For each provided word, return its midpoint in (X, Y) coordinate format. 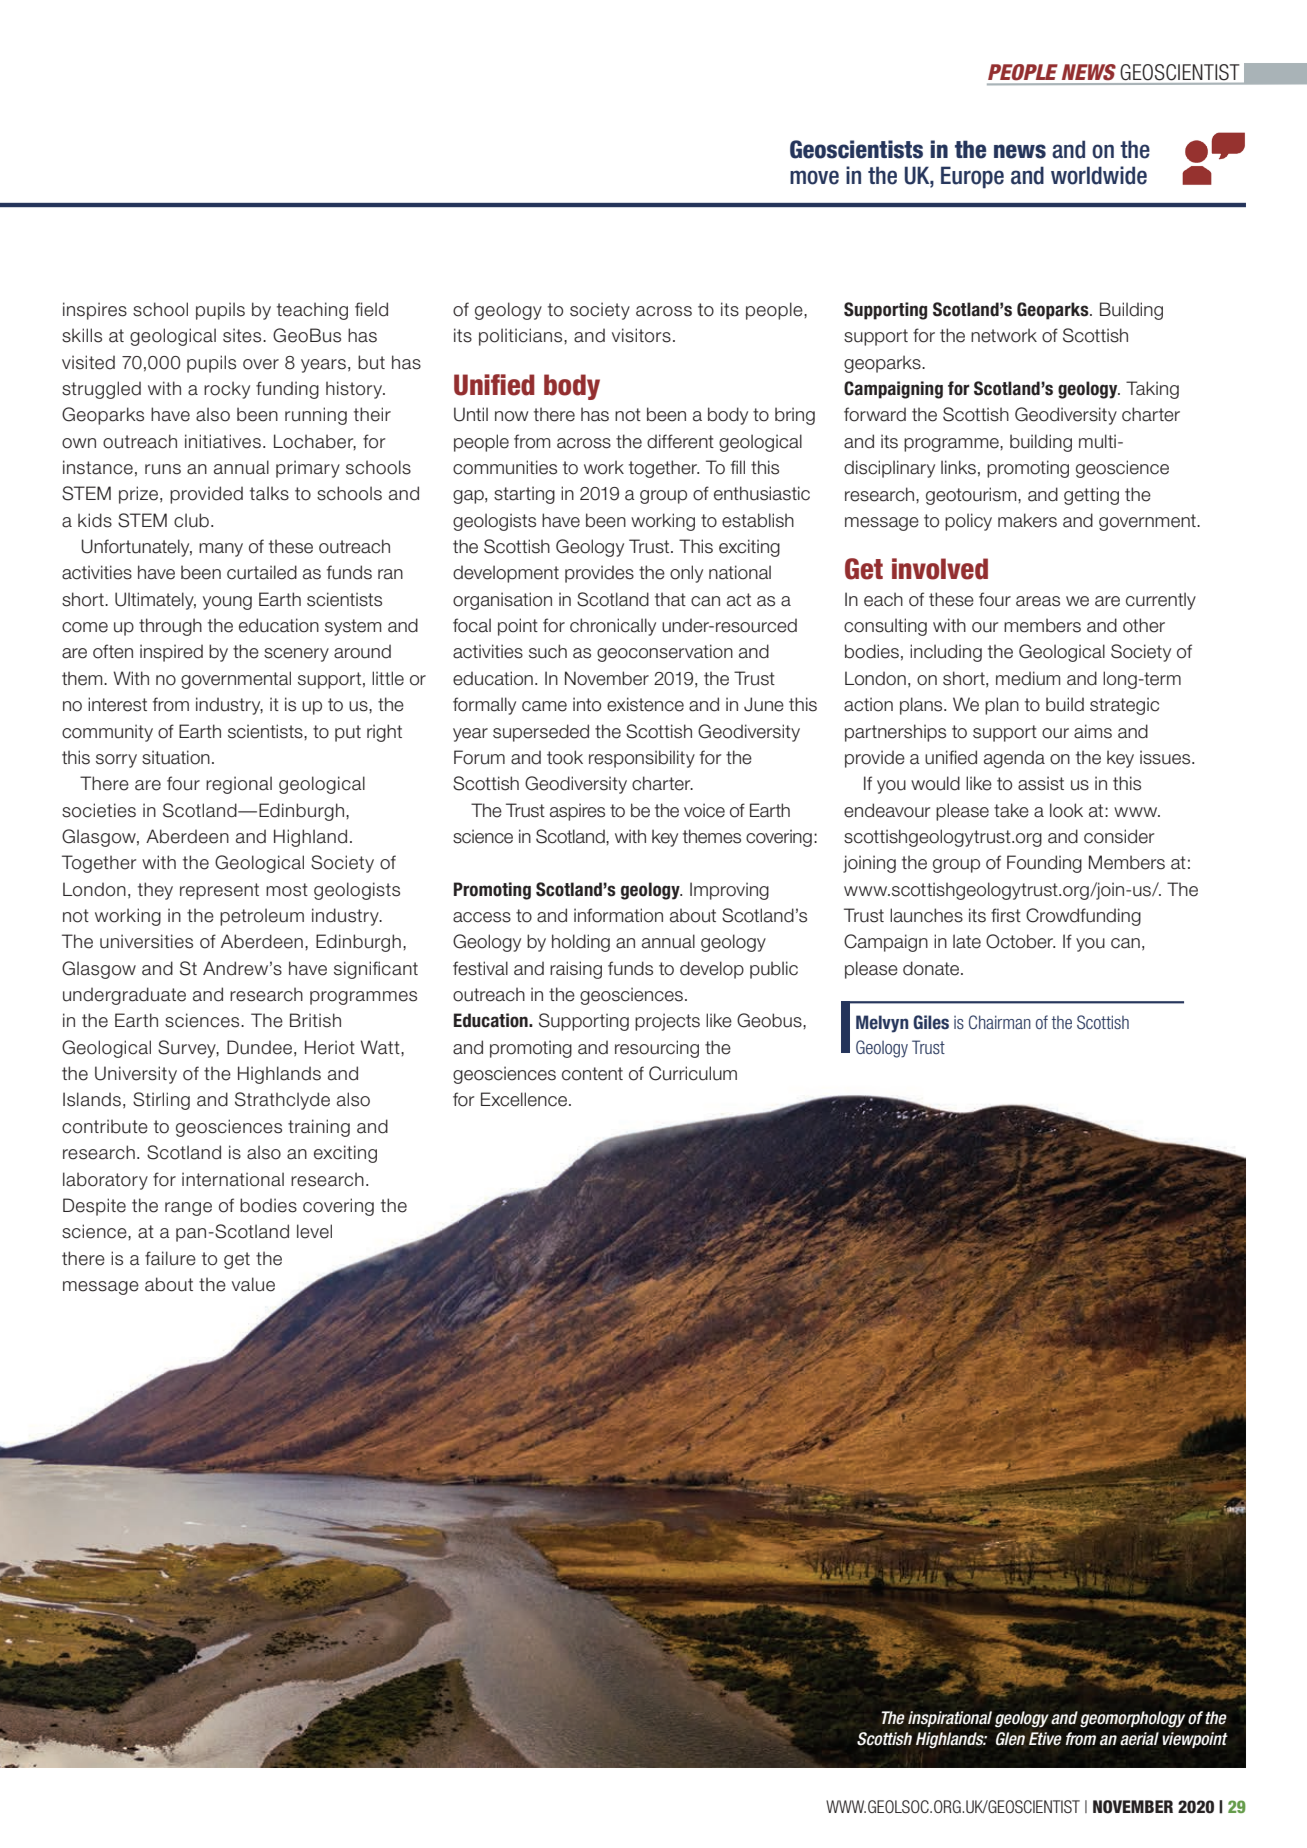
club (191, 520)
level (314, 1231)
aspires (577, 812)
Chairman (1000, 1022)
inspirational (950, 1719)
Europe (972, 177)
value (253, 1284)
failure (170, 1258)
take (1011, 810)
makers (1027, 520)
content (592, 1074)
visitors (641, 335)
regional (239, 785)
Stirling (161, 1101)
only (686, 574)
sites (243, 335)
